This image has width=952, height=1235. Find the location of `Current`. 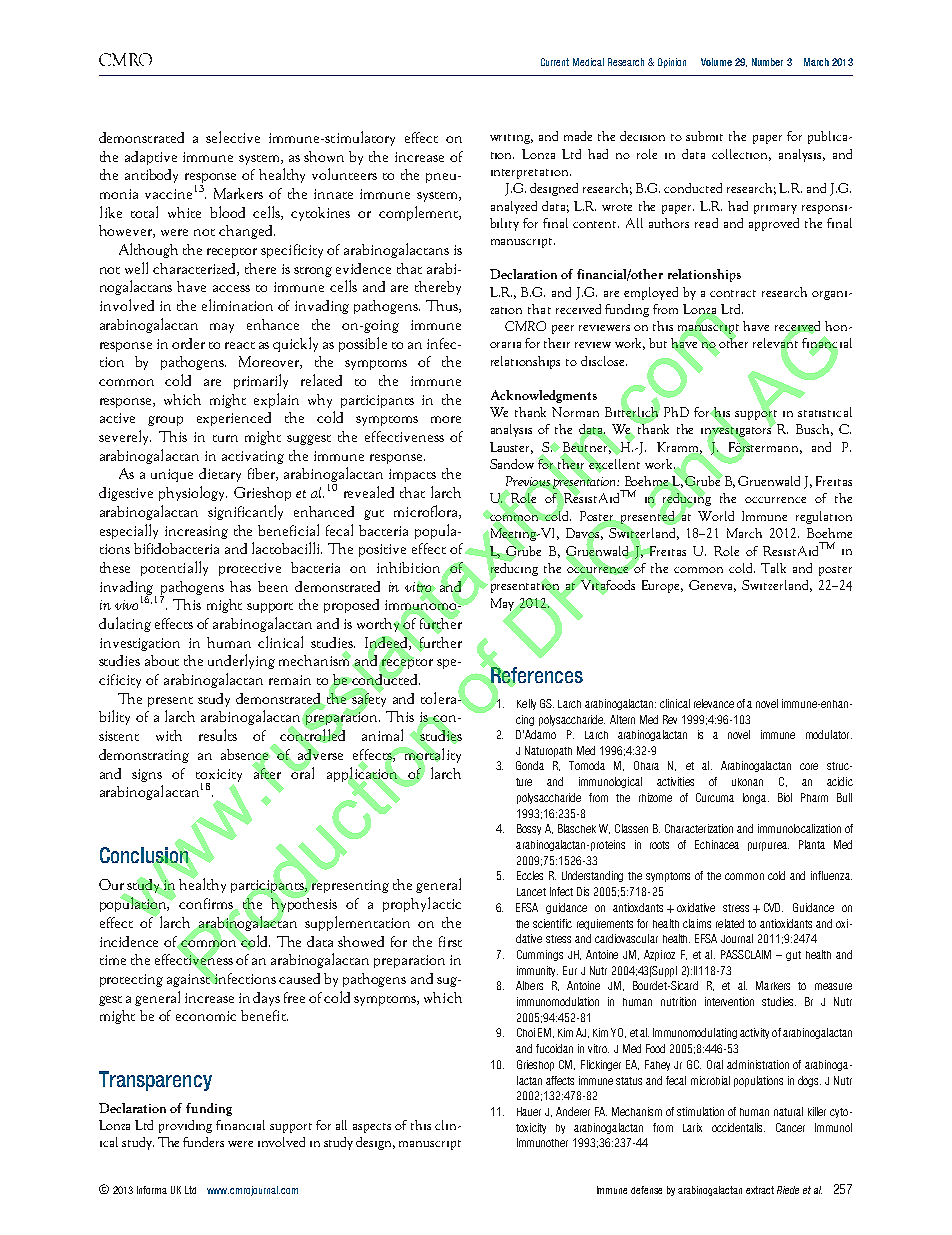

Current is located at coordinates (555, 62).
